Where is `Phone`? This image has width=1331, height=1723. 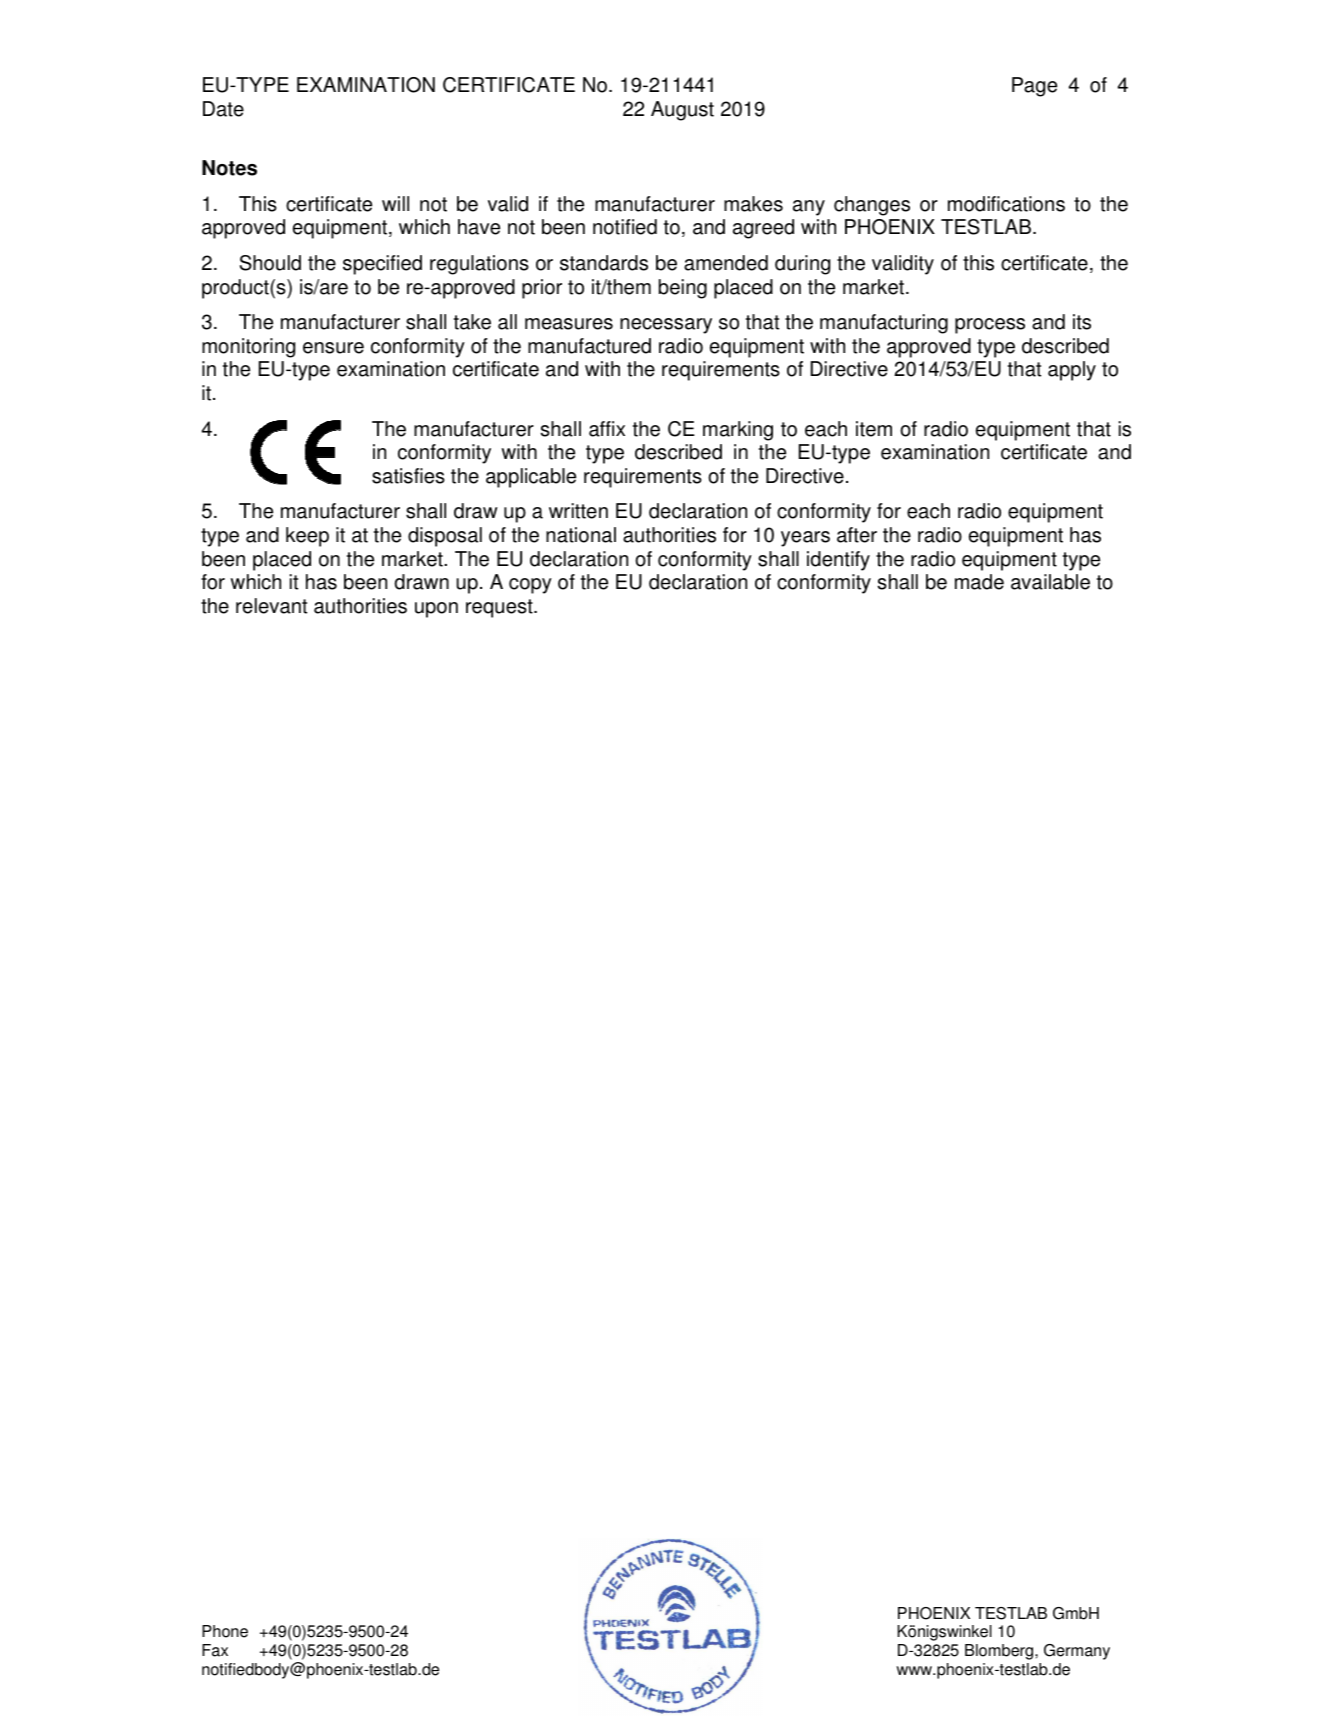
Phone is located at coordinates (225, 1631).
